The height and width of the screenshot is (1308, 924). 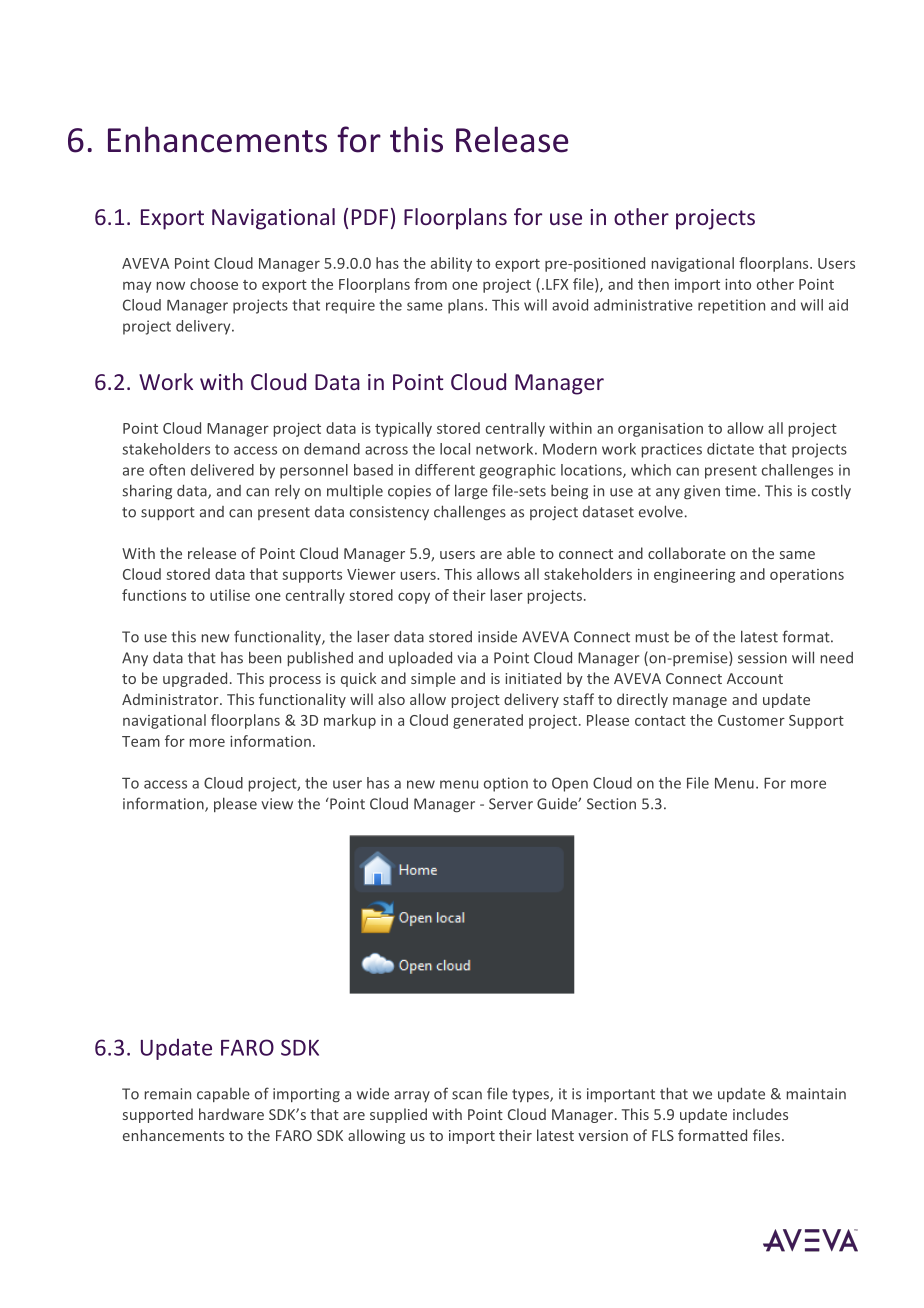 What do you see at coordinates (740, 491) in the screenshot?
I see `time` at bounding box center [740, 491].
